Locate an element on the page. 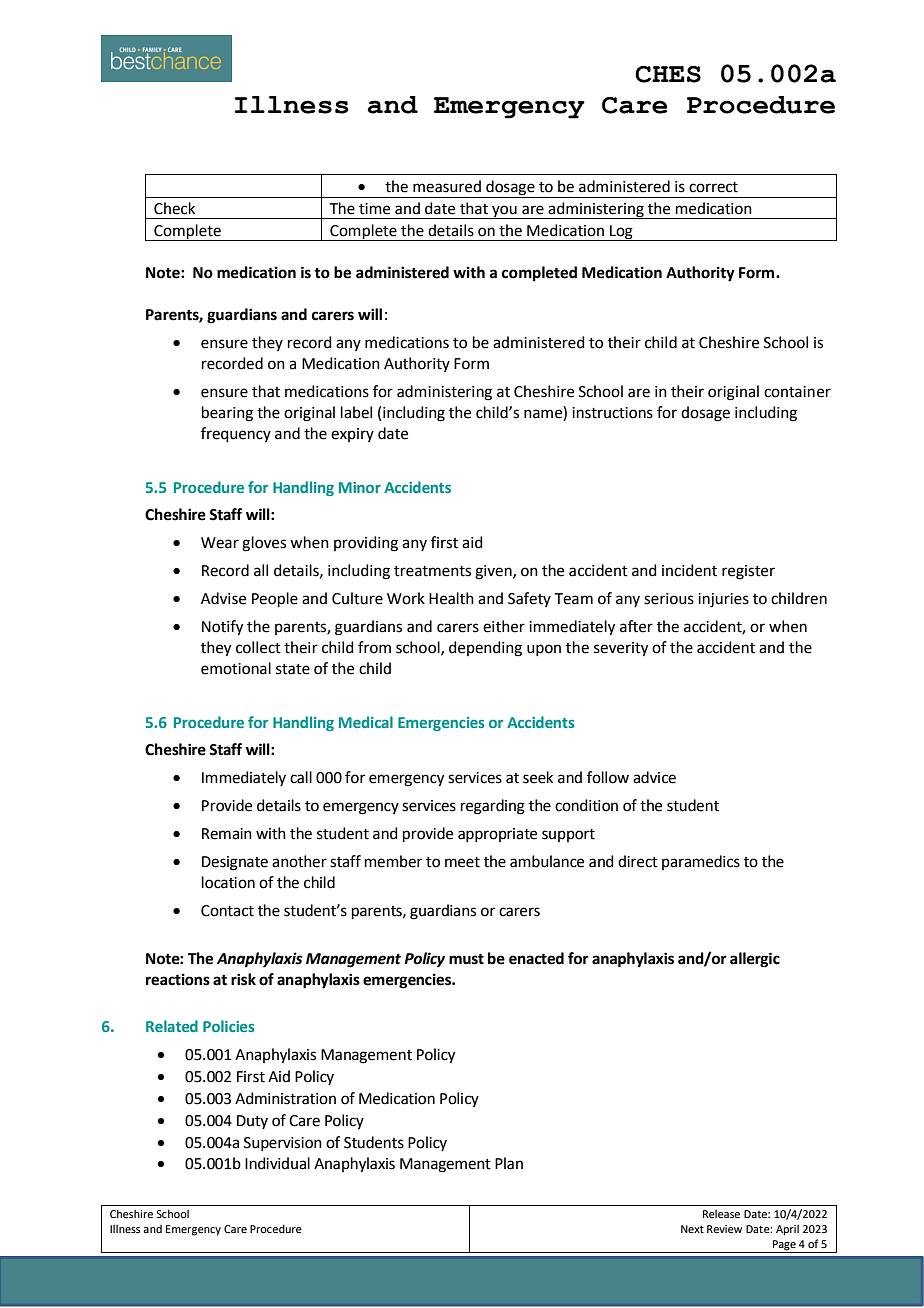  depending is located at coordinates (485, 649).
